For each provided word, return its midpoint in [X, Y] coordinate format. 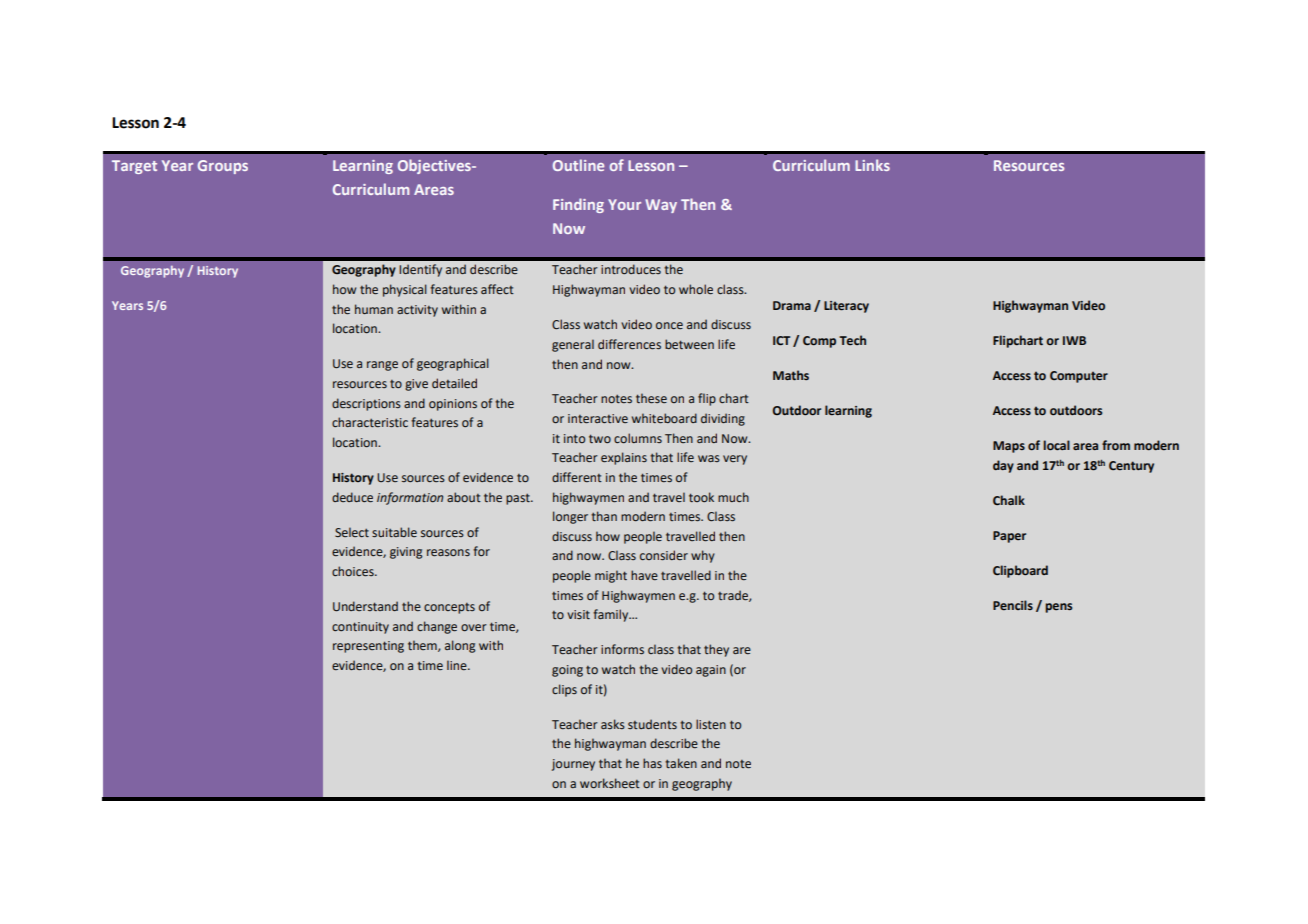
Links [872, 165]
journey [573, 765]
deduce [352, 497]
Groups [223, 167]
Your [624, 204]
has [652, 763]
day [1003, 466]
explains [624, 458]
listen [711, 724]
